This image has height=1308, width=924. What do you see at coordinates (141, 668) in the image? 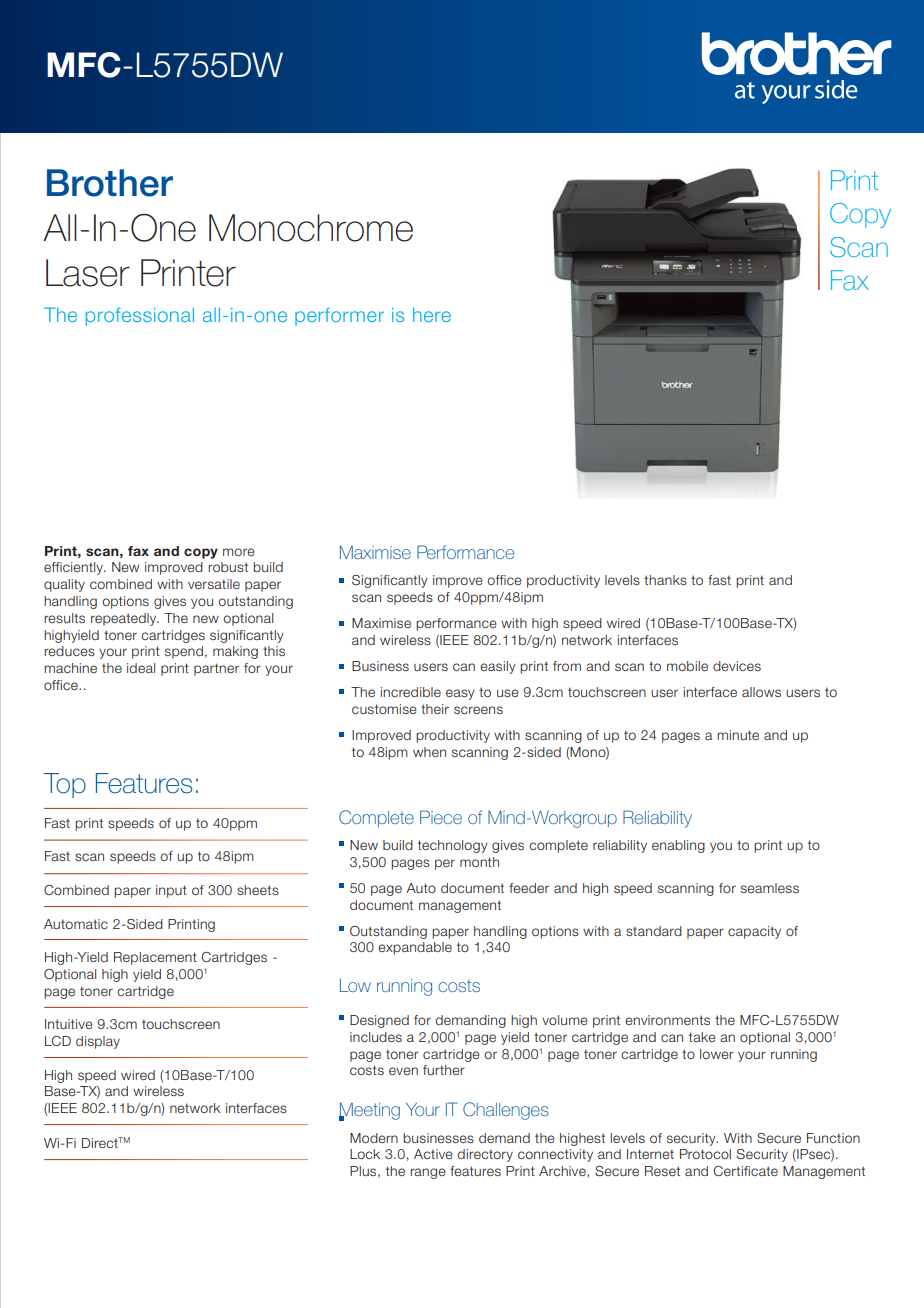
I see `ideal` at bounding box center [141, 668].
